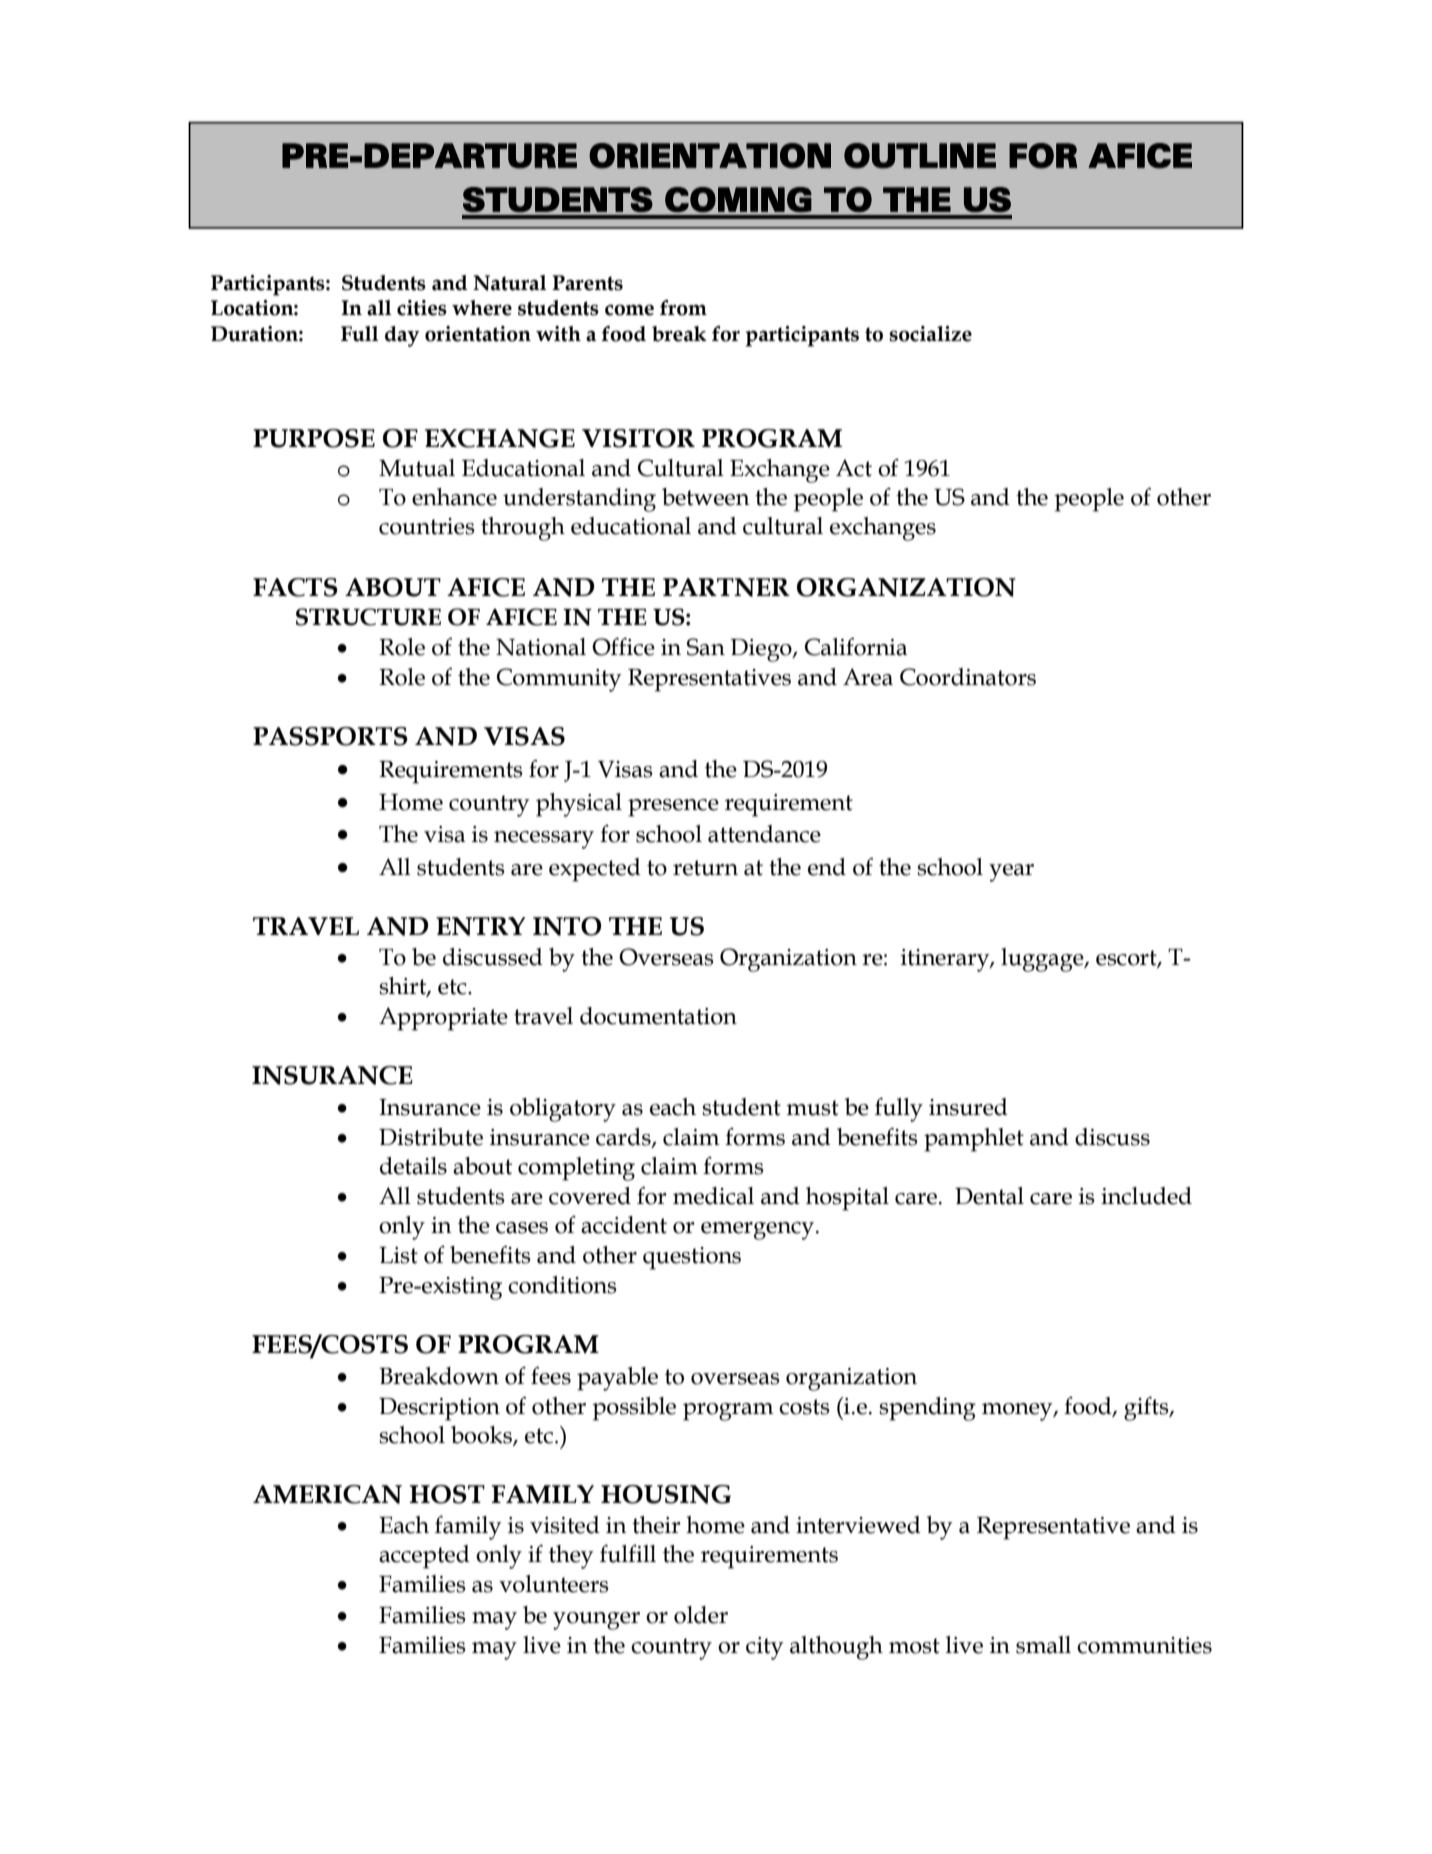  What do you see at coordinates (398, 1255) in the document?
I see `List` at bounding box center [398, 1255].
